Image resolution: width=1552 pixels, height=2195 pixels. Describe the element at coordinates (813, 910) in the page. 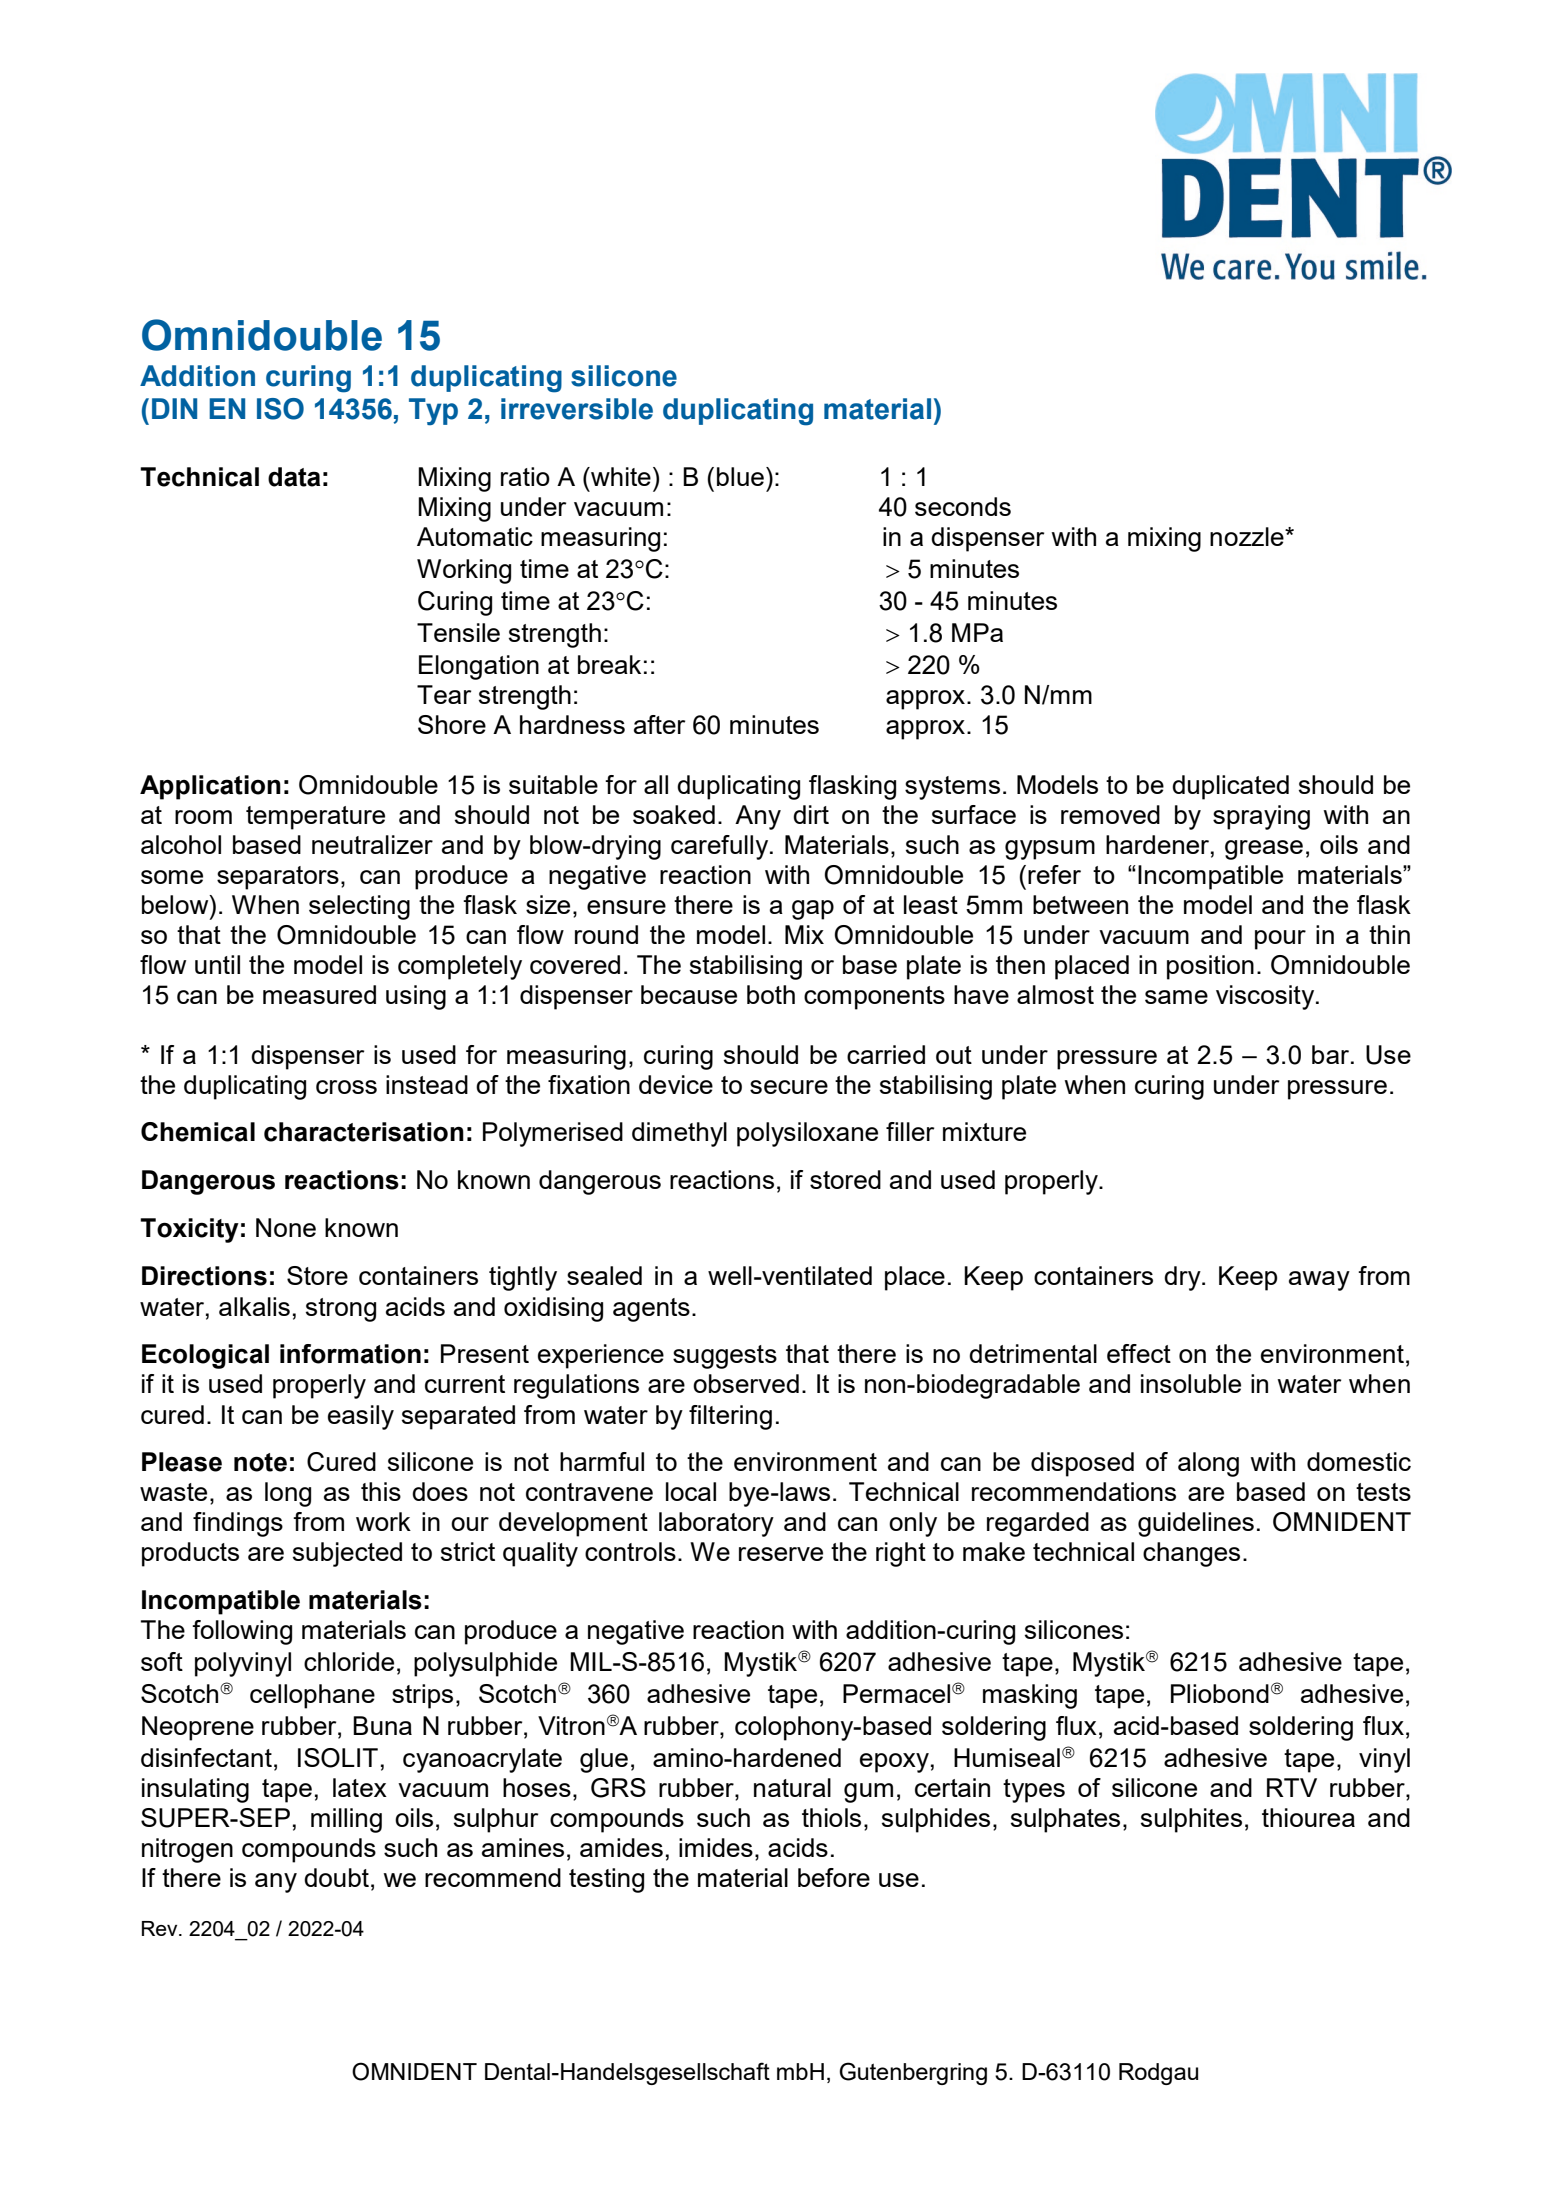

I see `gap` at that location.
